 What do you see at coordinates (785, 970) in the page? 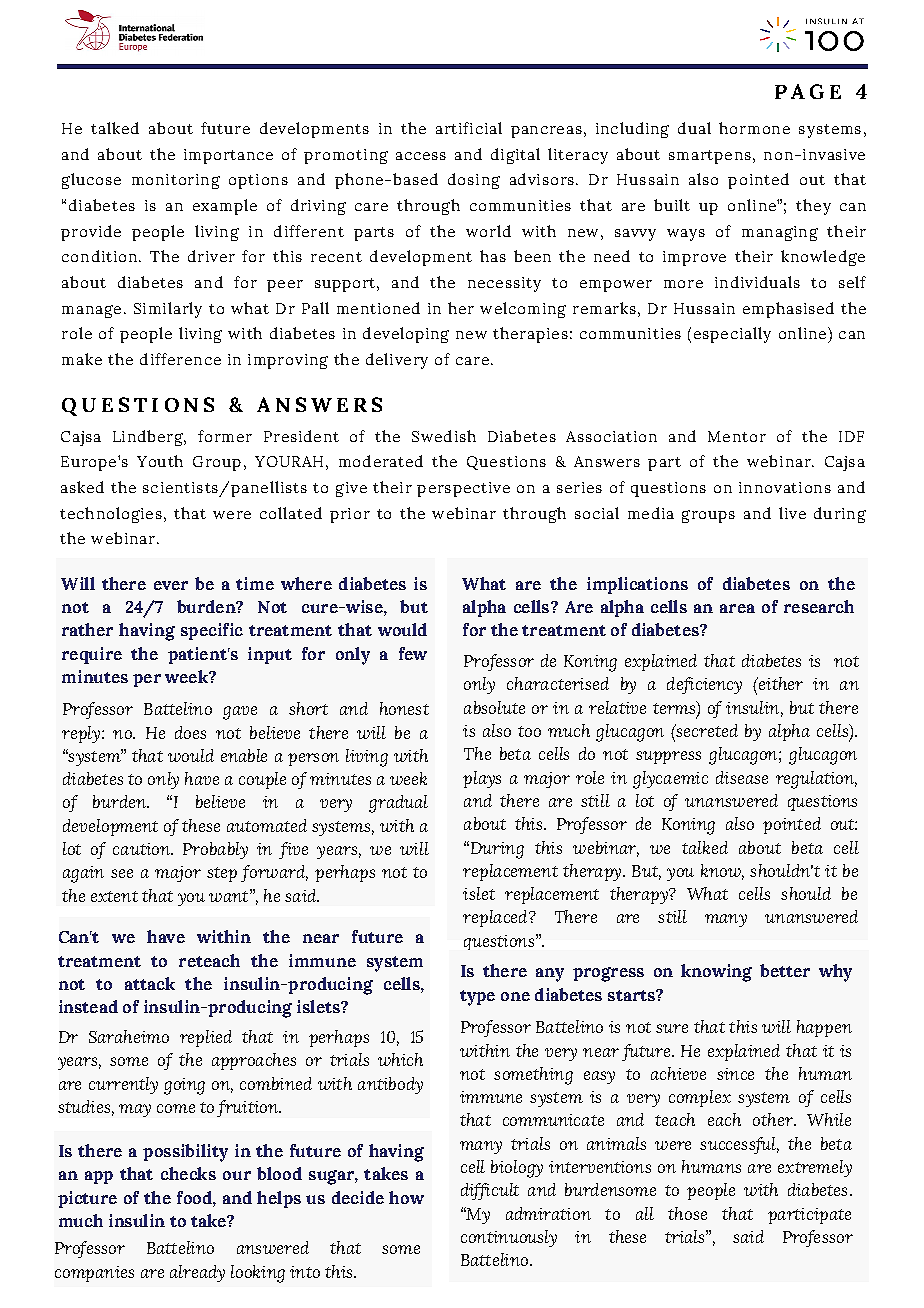
I see `better` at bounding box center [785, 970].
